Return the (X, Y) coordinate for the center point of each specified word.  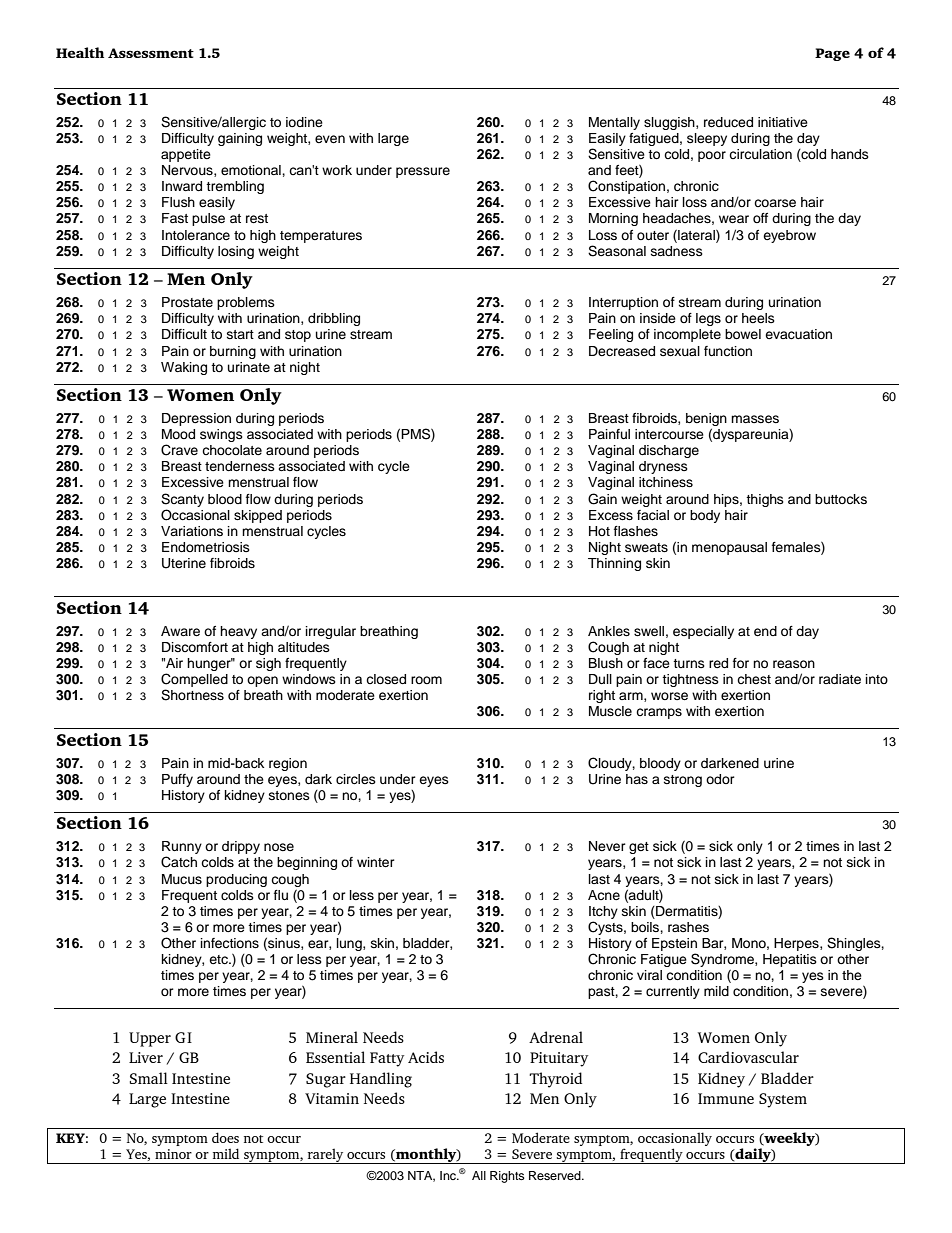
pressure (423, 172)
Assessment (151, 53)
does (225, 1137)
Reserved (556, 1175)
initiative (783, 122)
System (783, 1100)
